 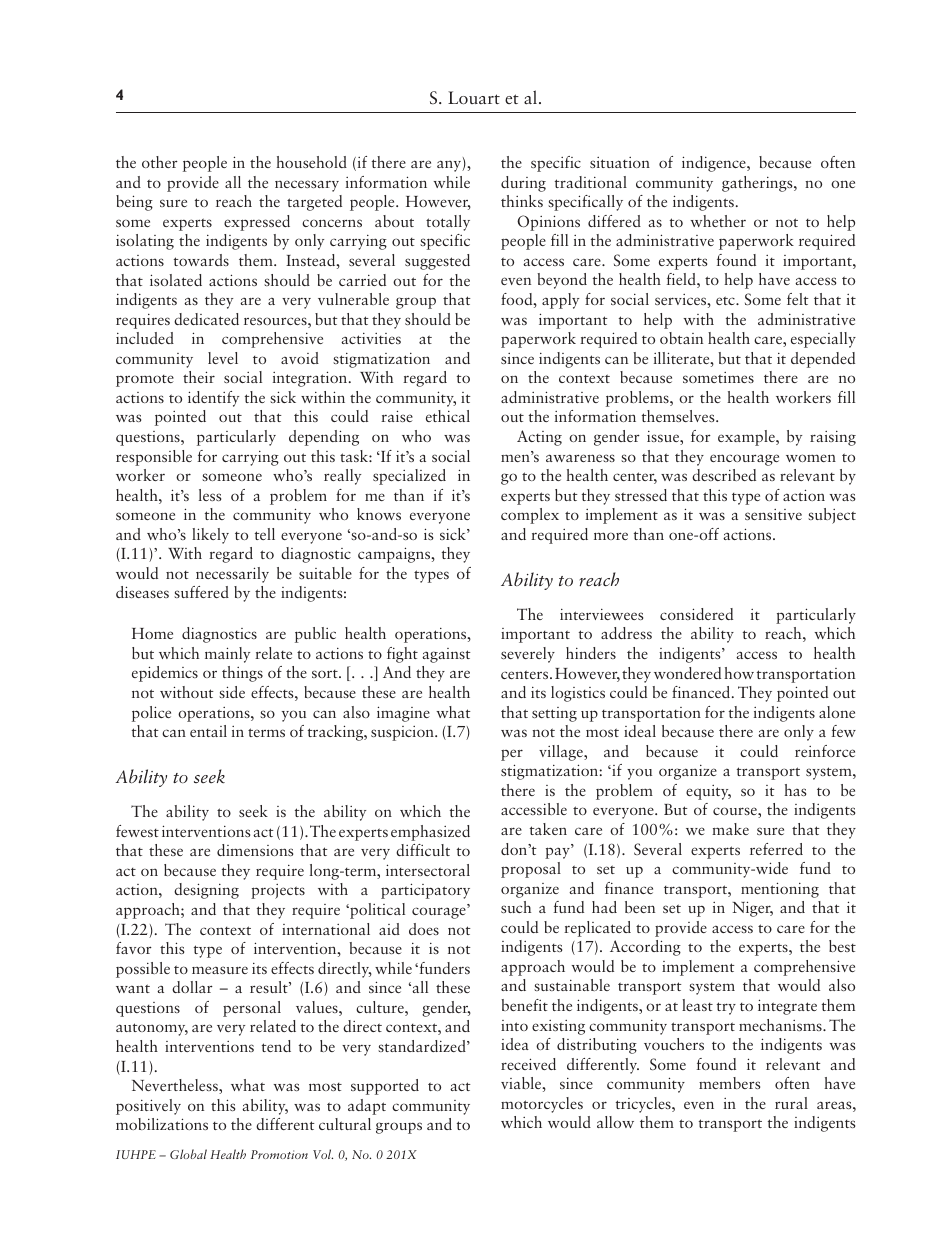 I want to click on severely, so click(x=528, y=655).
